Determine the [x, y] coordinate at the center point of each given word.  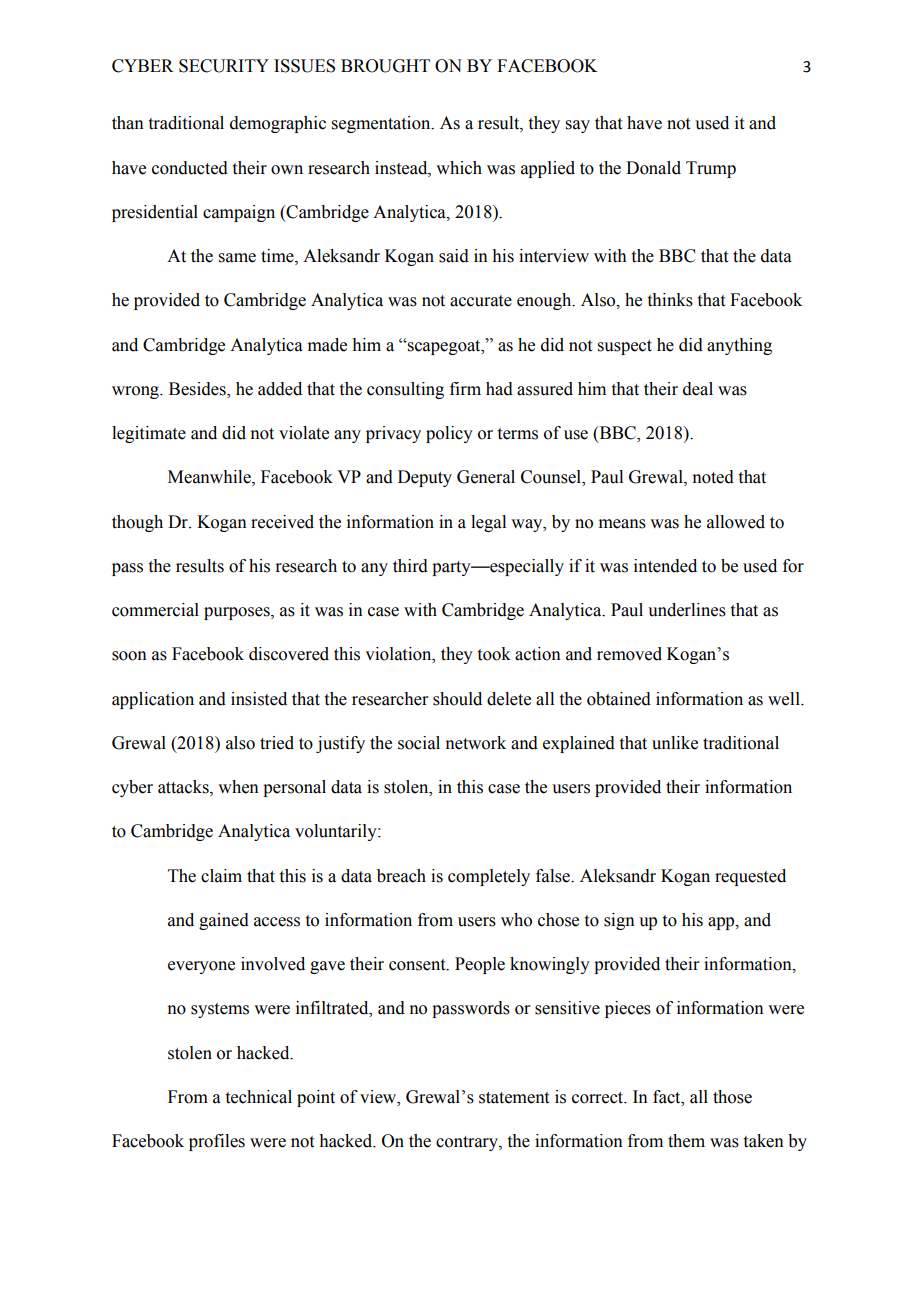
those [732, 1097]
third [410, 566]
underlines [687, 610]
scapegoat [444, 347]
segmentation [382, 124]
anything [739, 346]
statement [514, 1098]
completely [489, 877]
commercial [155, 610]
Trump [711, 169]
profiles [217, 1142]
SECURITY [224, 66]
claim [221, 876]
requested [750, 877]
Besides [198, 390]
